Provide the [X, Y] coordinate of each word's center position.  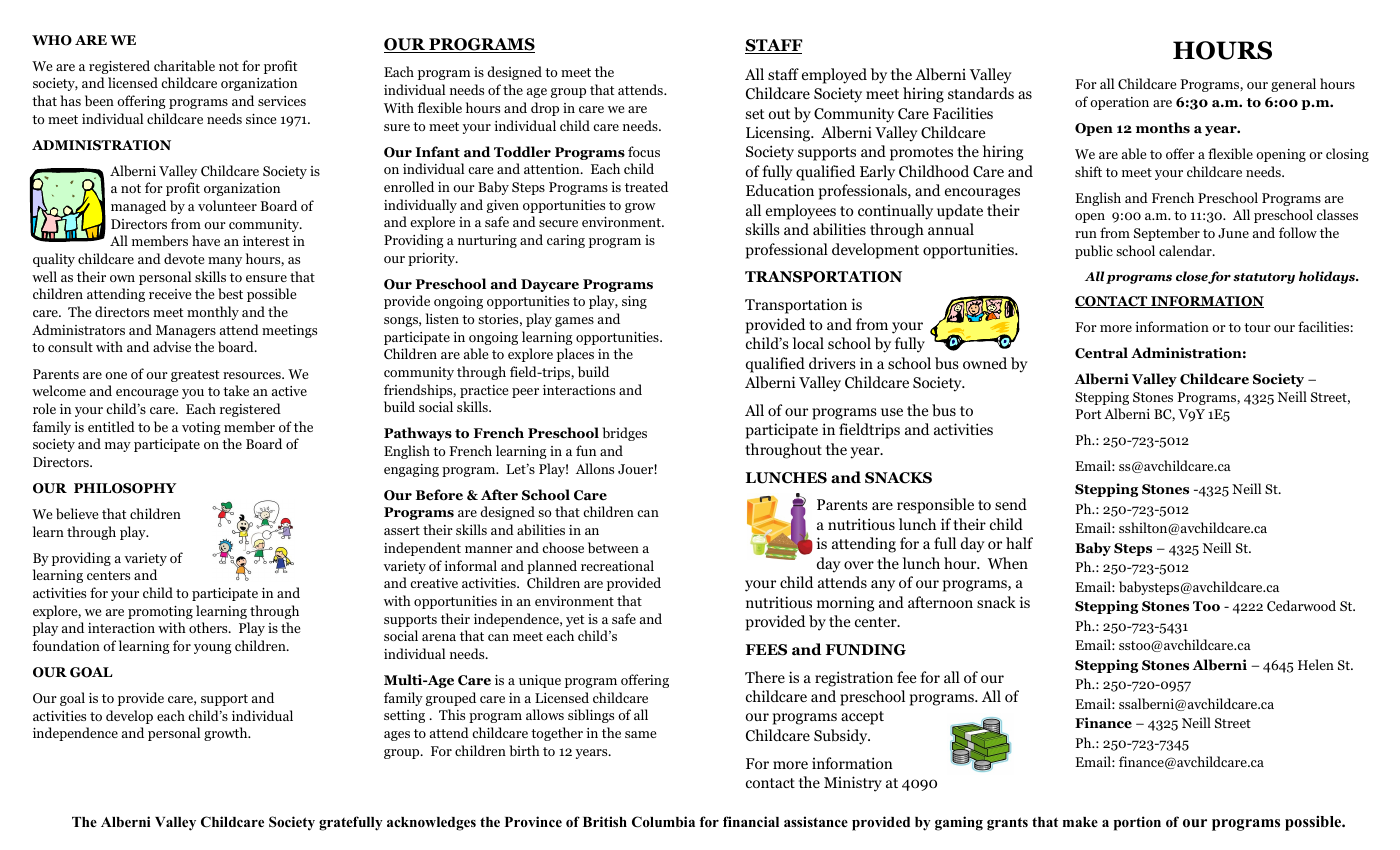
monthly [213, 313]
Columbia [663, 822]
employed [834, 76]
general [1293, 85]
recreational [617, 565]
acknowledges [431, 824]
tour [1257, 327]
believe [77, 513]
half [1019, 543]
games [574, 322]
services [282, 101]
